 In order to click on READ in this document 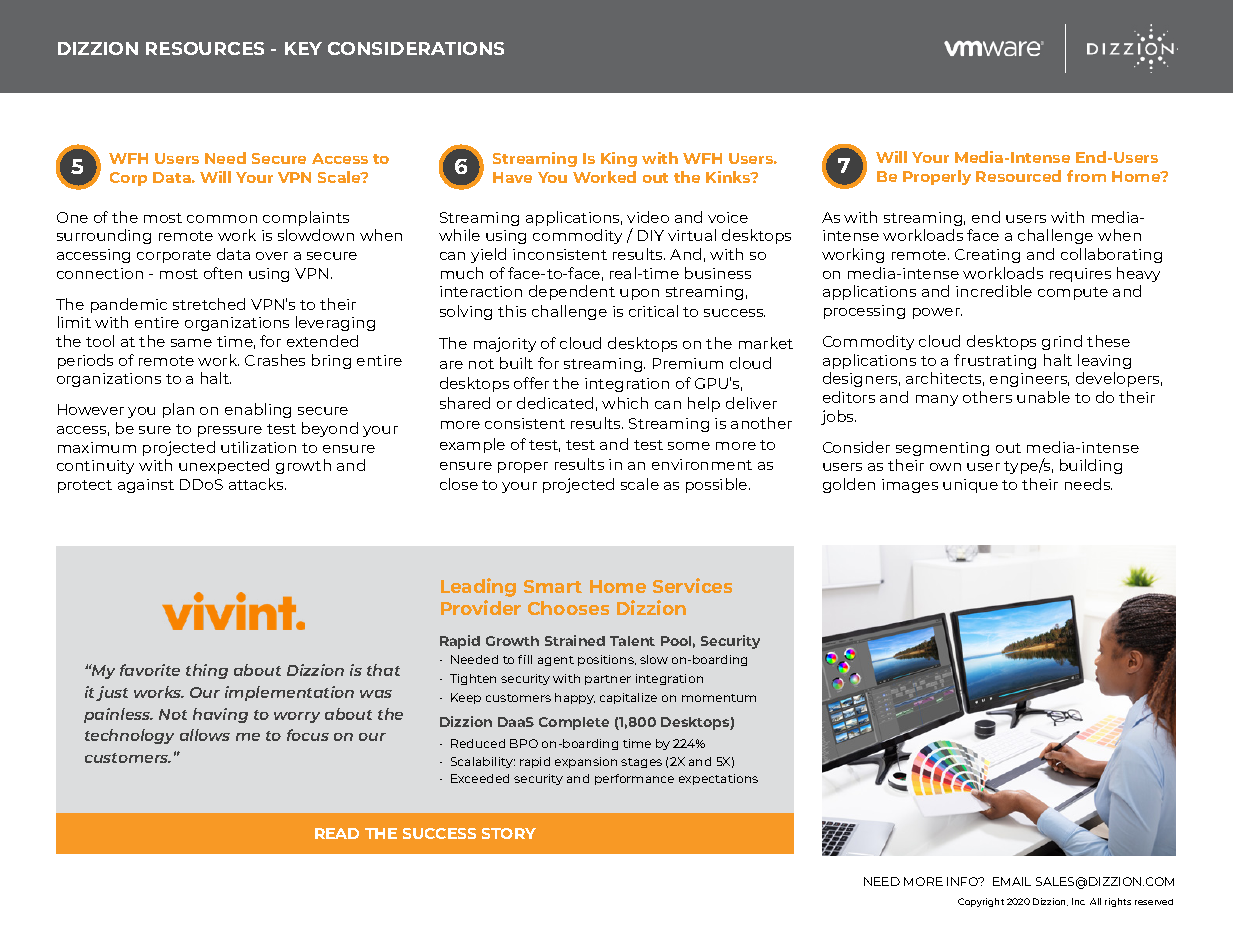, I will do `click(337, 833)`.
